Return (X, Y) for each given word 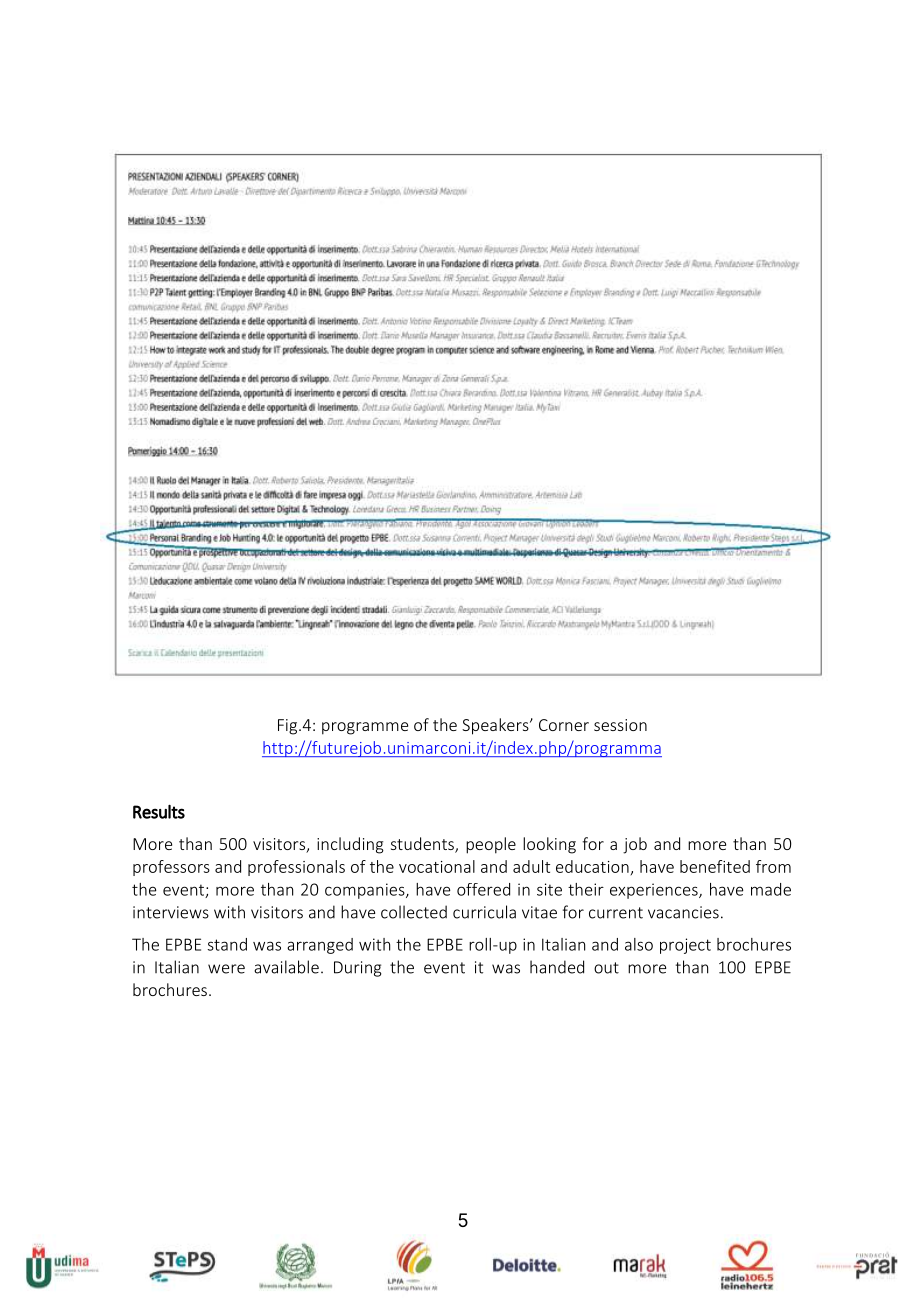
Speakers (496, 726)
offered (483, 889)
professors (171, 868)
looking (549, 845)
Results (159, 812)
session (620, 725)
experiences (655, 891)
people (491, 845)
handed (557, 967)
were (226, 969)
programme (365, 728)
